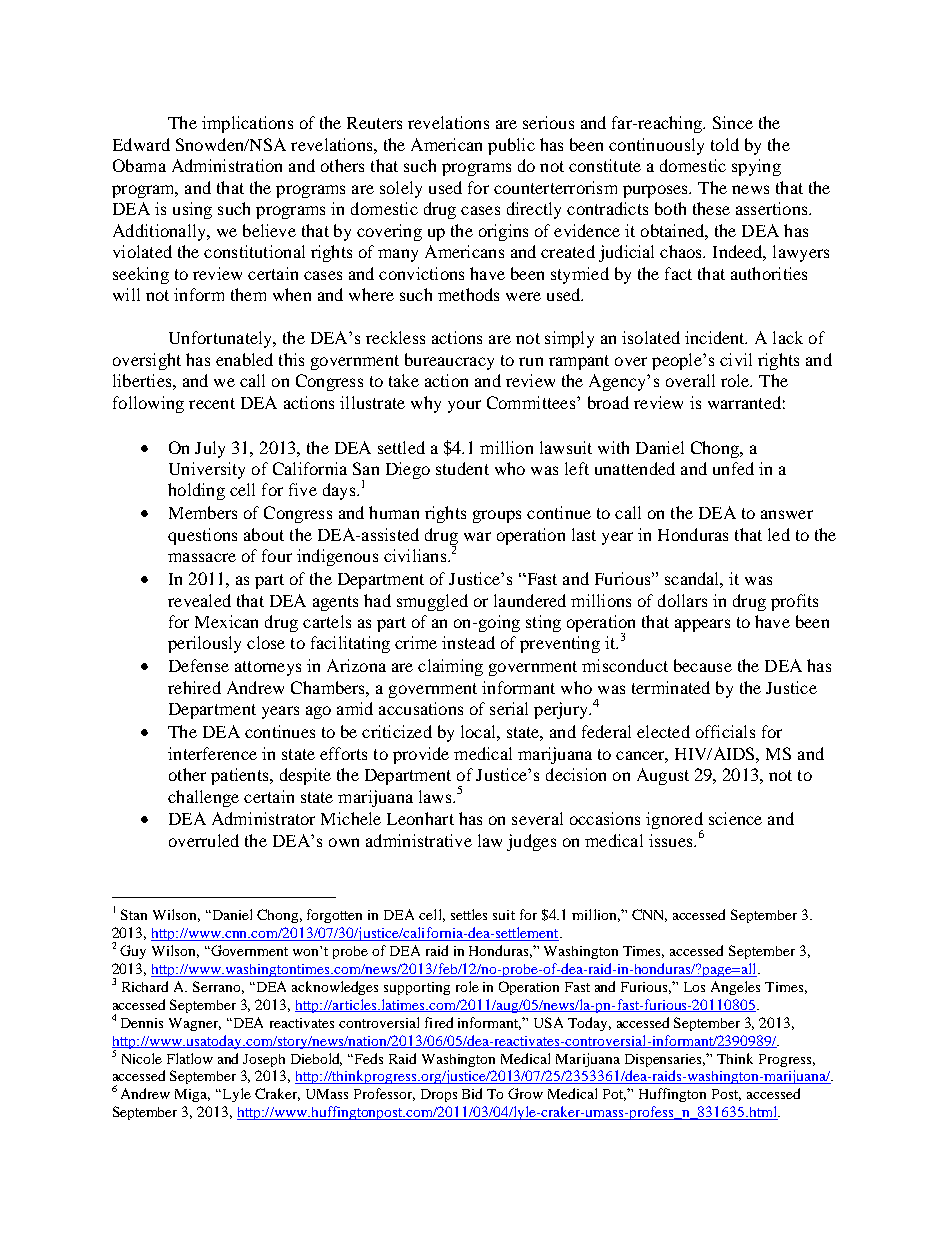 This screenshot has height=1233, width=952. I want to click on Administration, so click(227, 165).
